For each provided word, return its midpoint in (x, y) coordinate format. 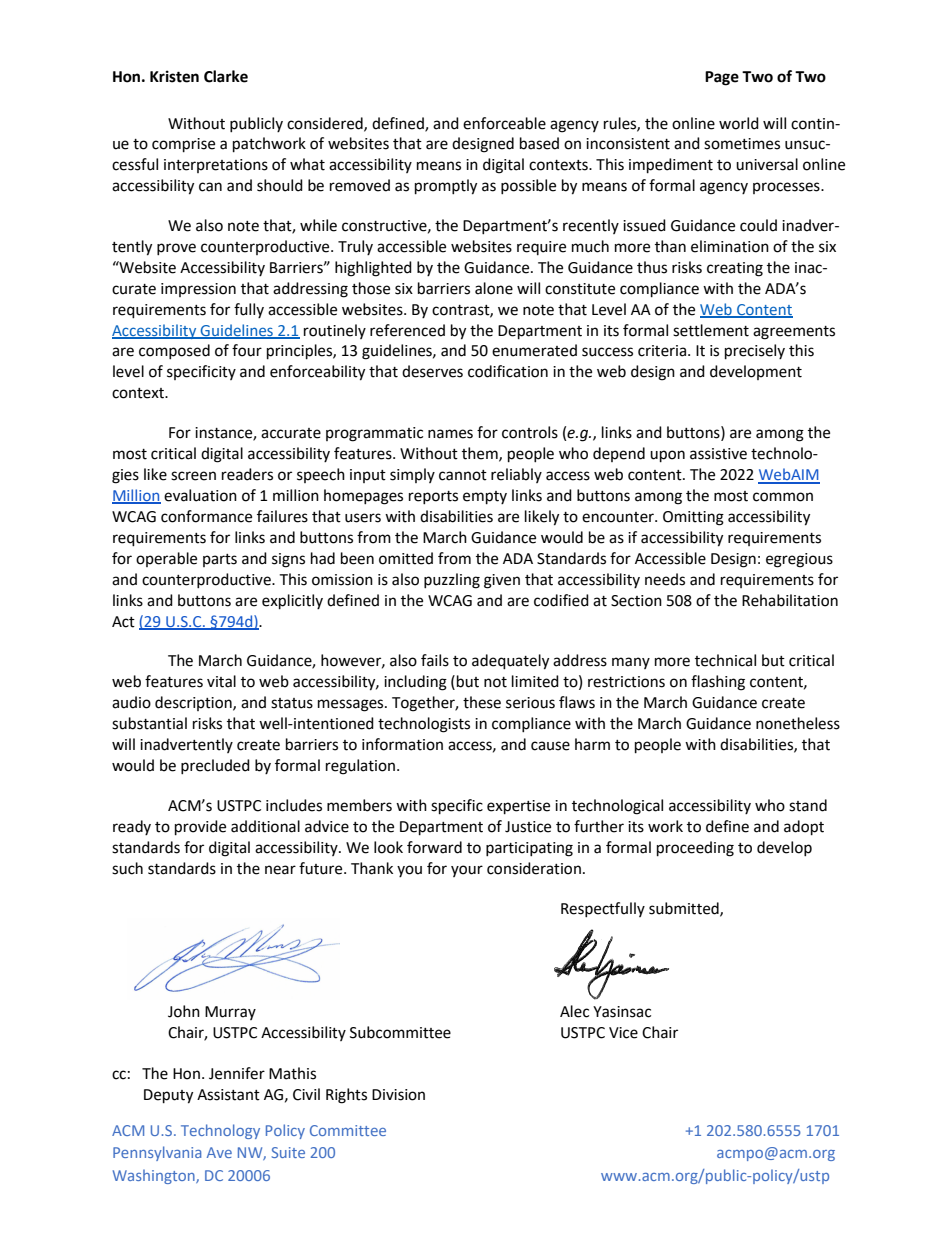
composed (174, 351)
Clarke (226, 76)
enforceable (504, 123)
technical (725, 660)
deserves (432, 371)
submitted (685, 909)
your (467, 871)
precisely (755, 352)
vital (221, 681)
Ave (219, 1152)
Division (398, 1095)
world (739, 123)
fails (435, 660)
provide (200, 828)
